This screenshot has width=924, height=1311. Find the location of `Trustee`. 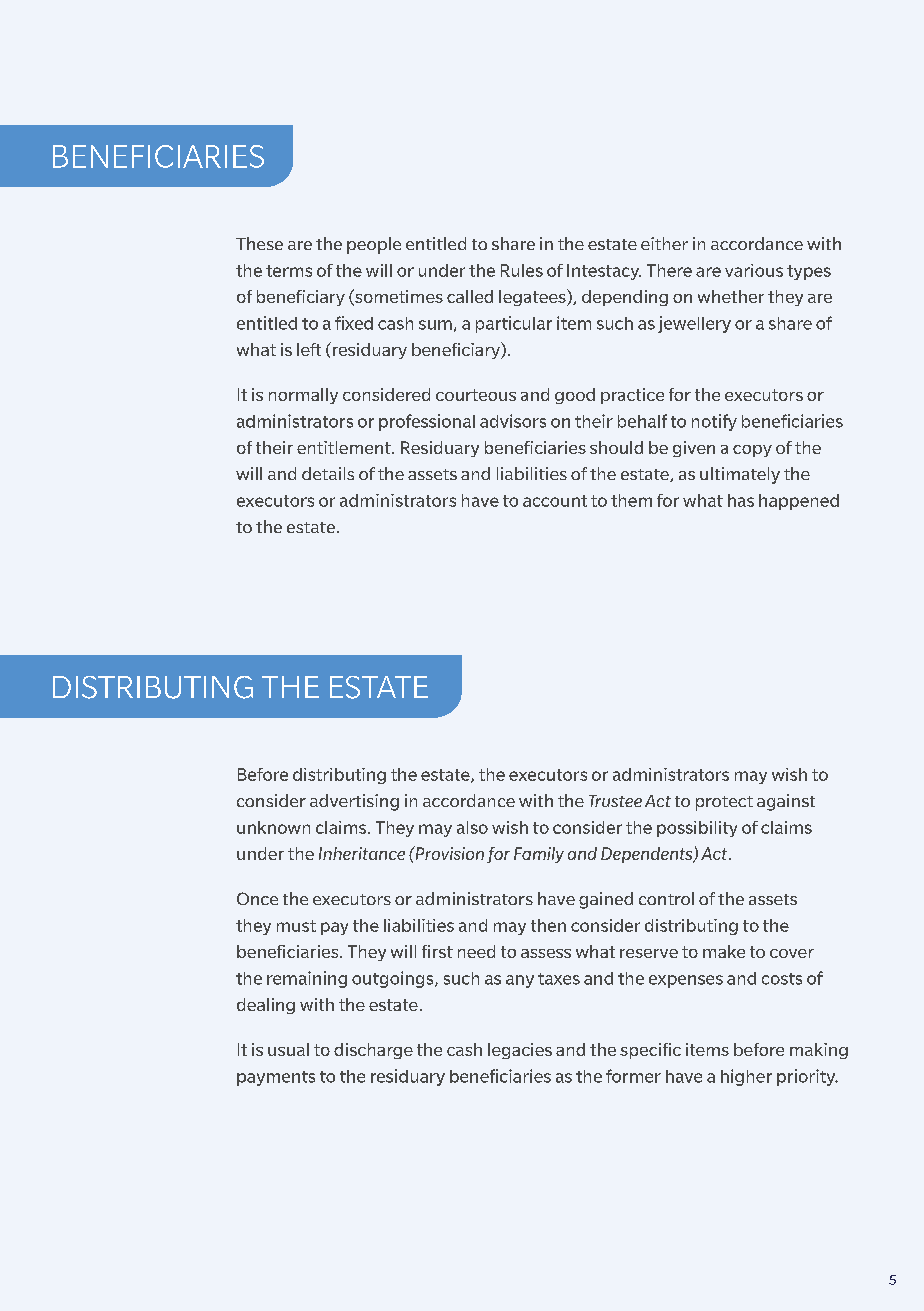

Trustee is located at coordinates (615, 801).
